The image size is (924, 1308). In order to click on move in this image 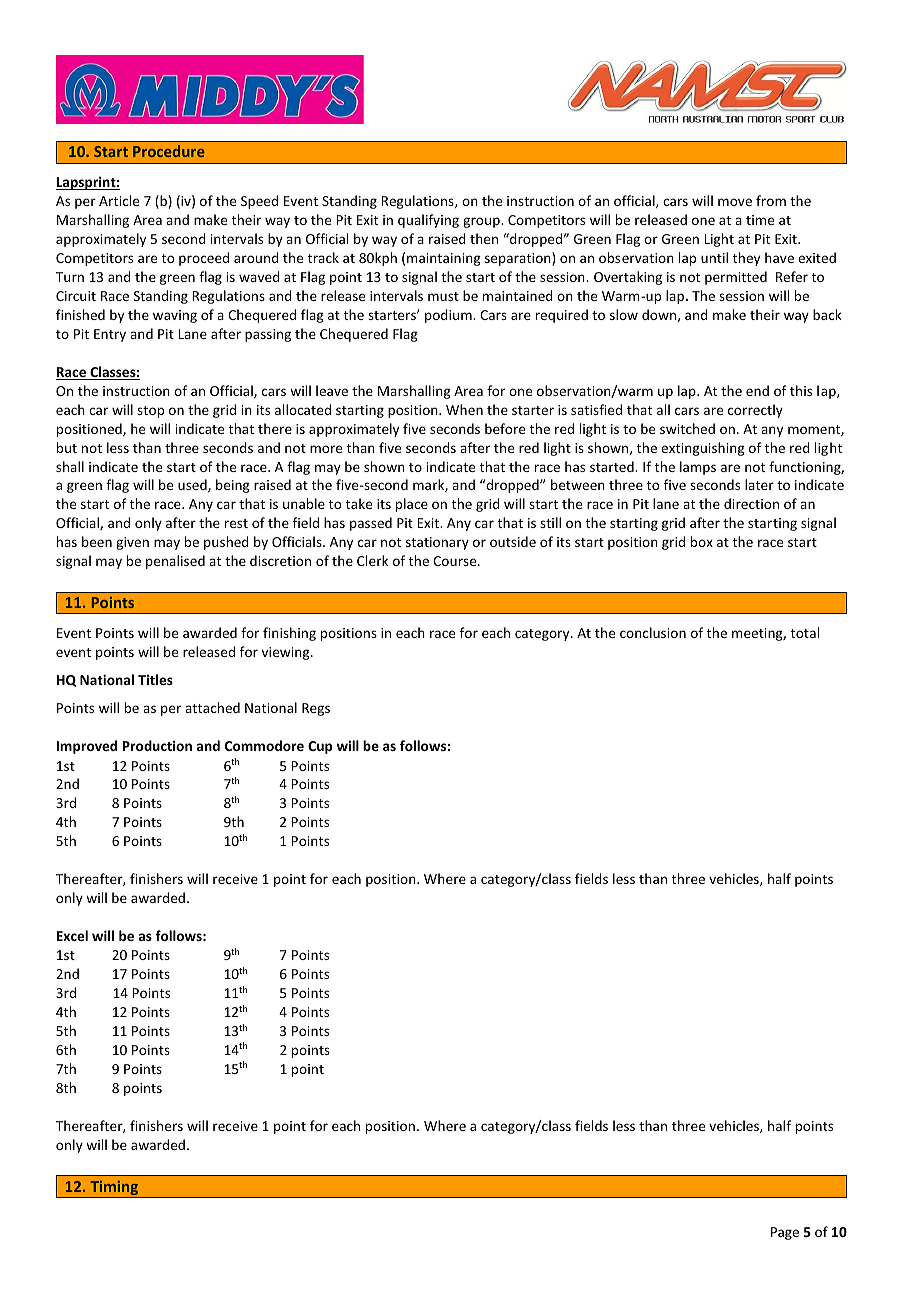, I will do `click(735, 202)`.
